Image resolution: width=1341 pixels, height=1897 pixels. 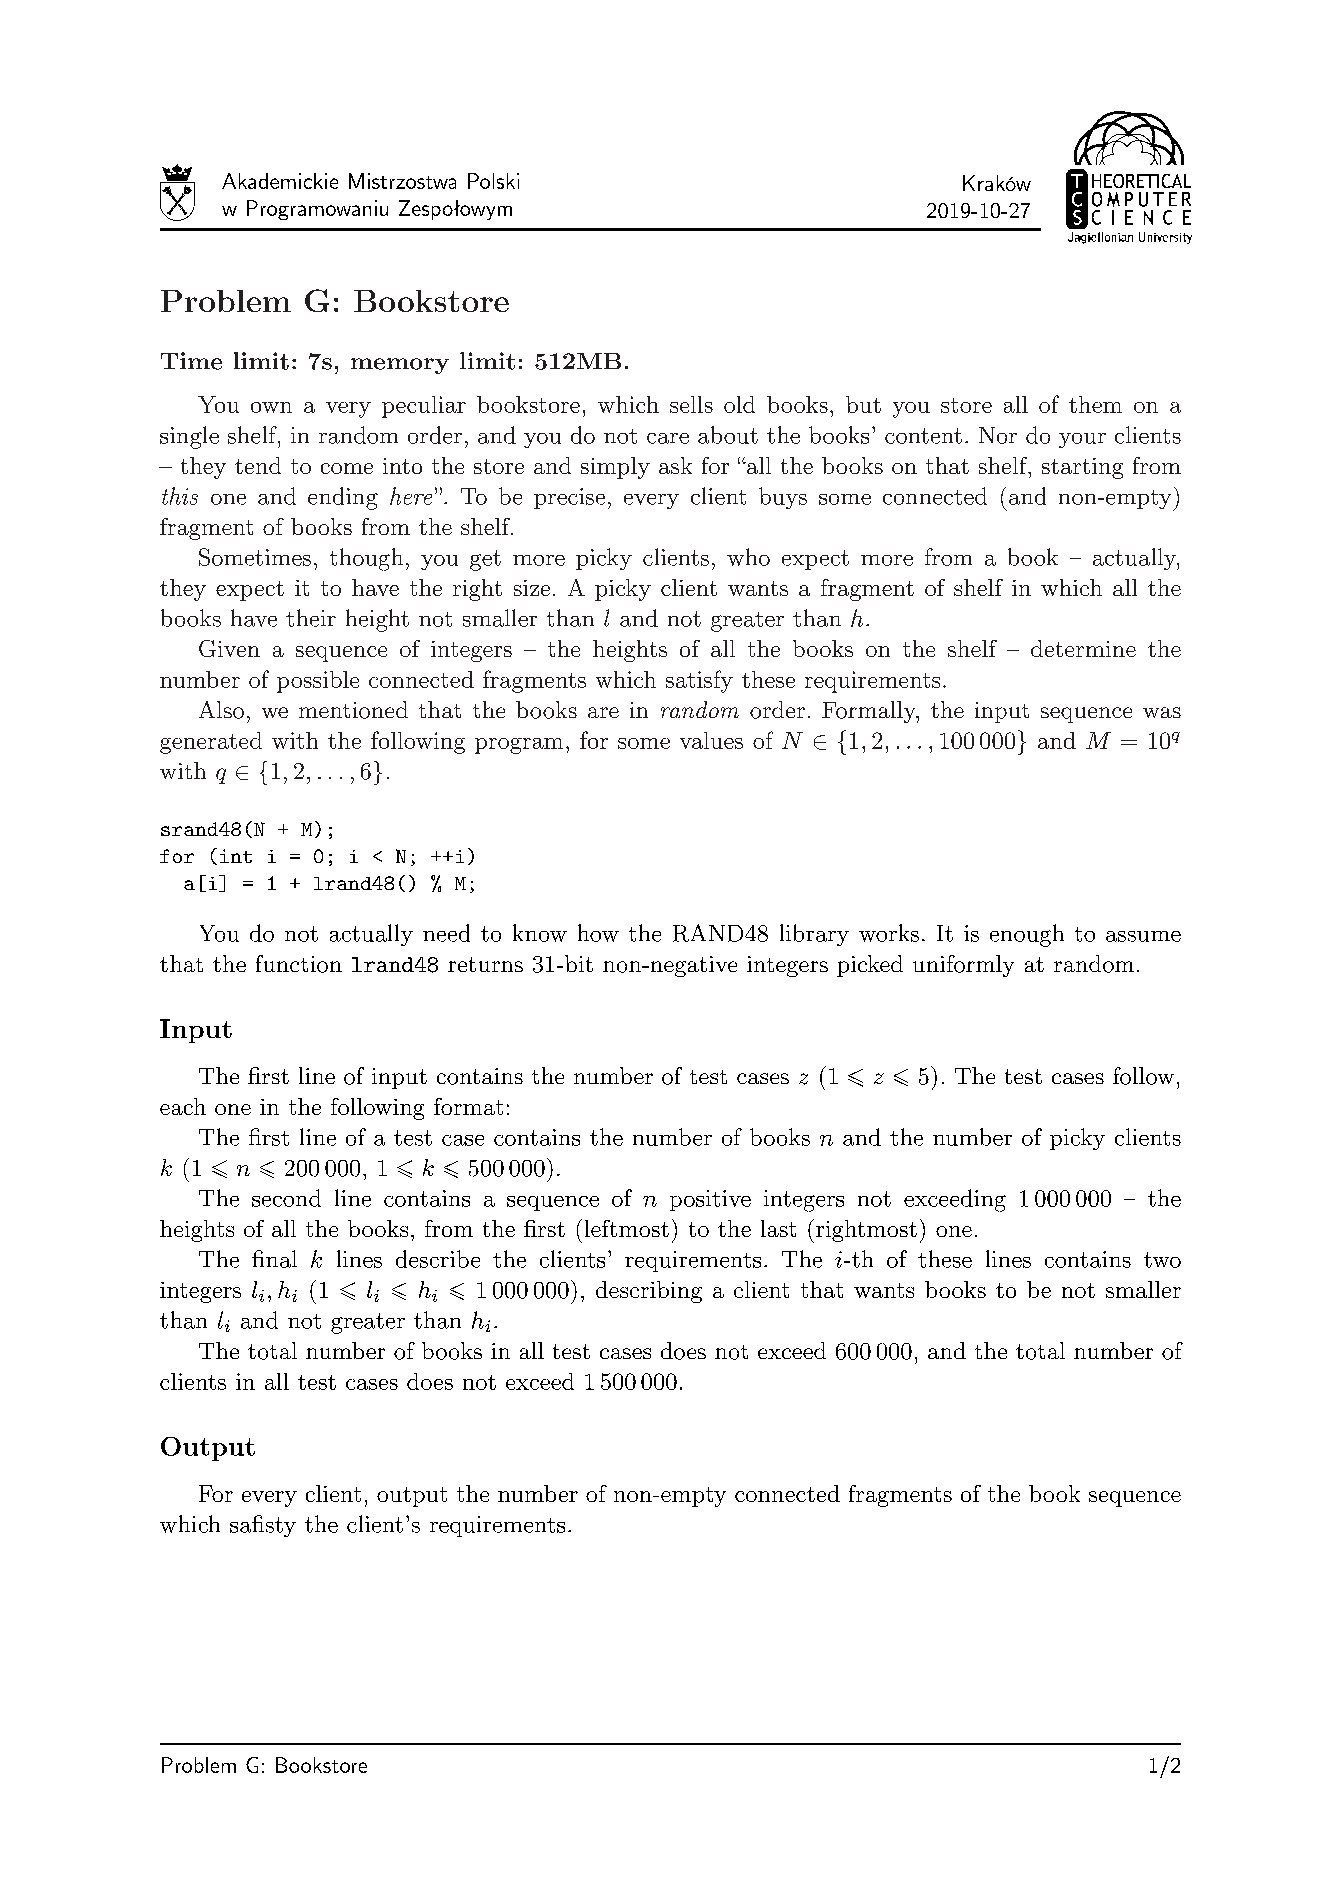 What do you see at coordinates (699, 681) in the page?
I see `satisfy` at bounding box center [699, 681].
